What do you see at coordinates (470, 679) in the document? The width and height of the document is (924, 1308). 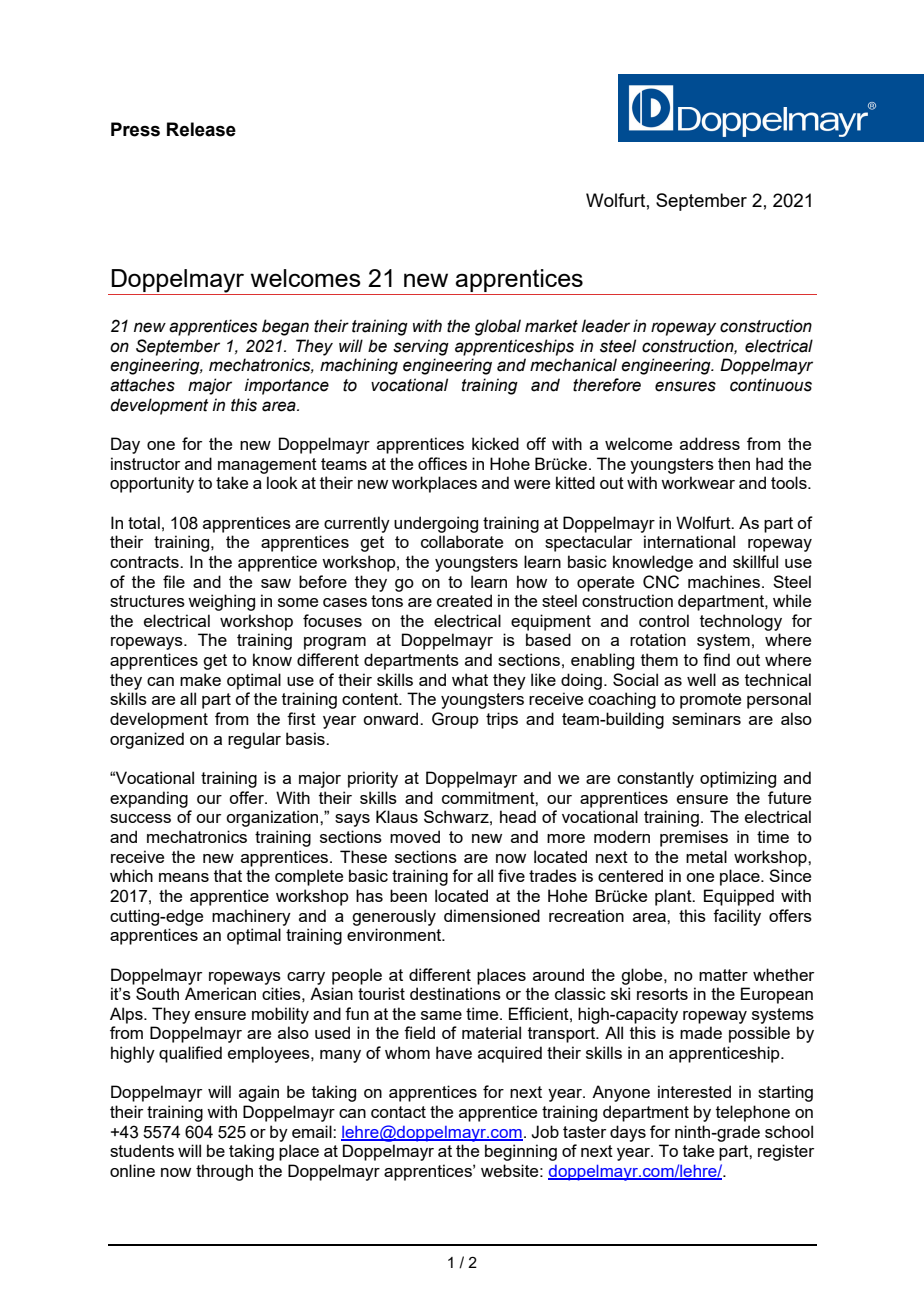 I see `what` at bounding box center [470, 679].
